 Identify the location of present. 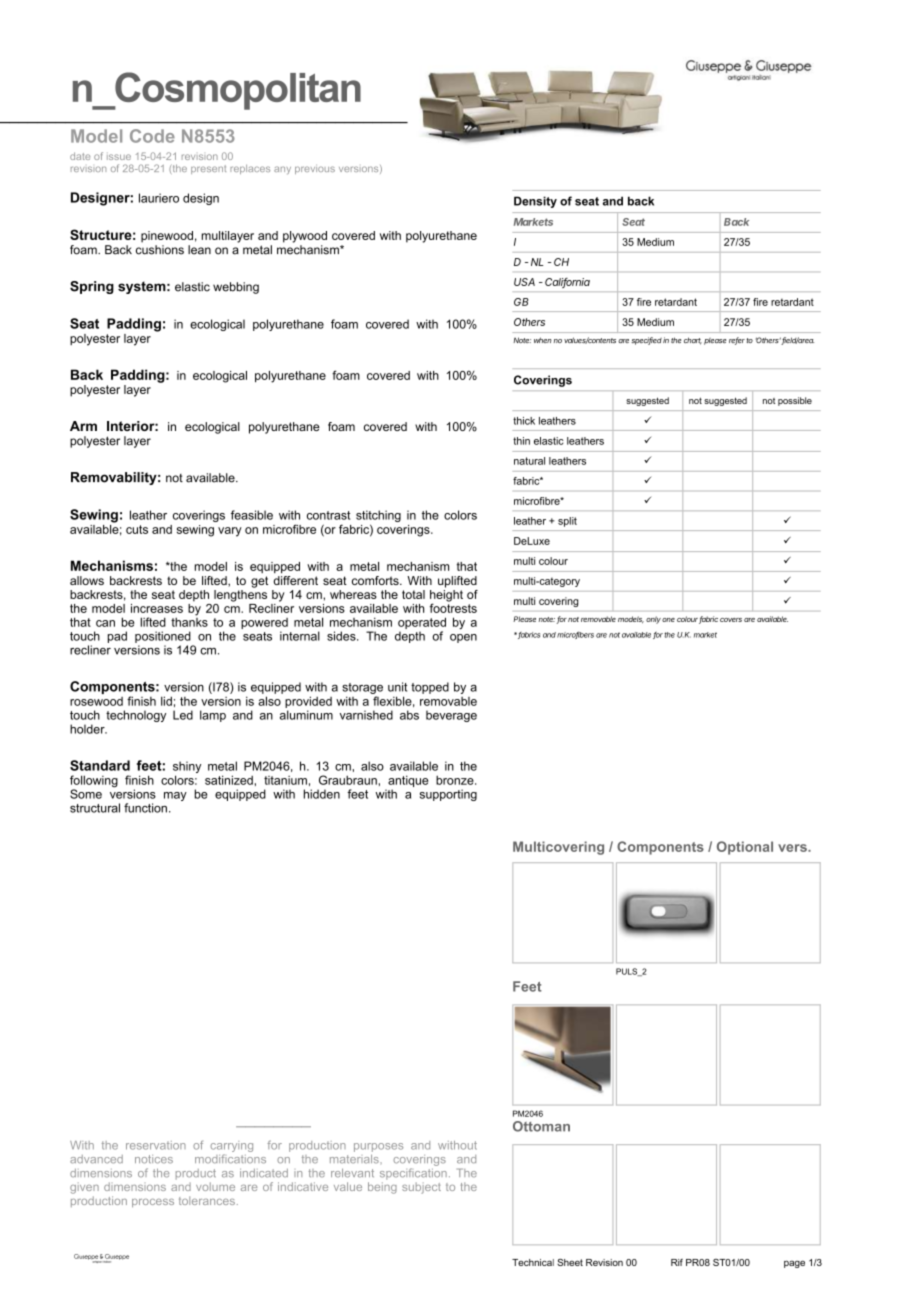
(208, 169).
